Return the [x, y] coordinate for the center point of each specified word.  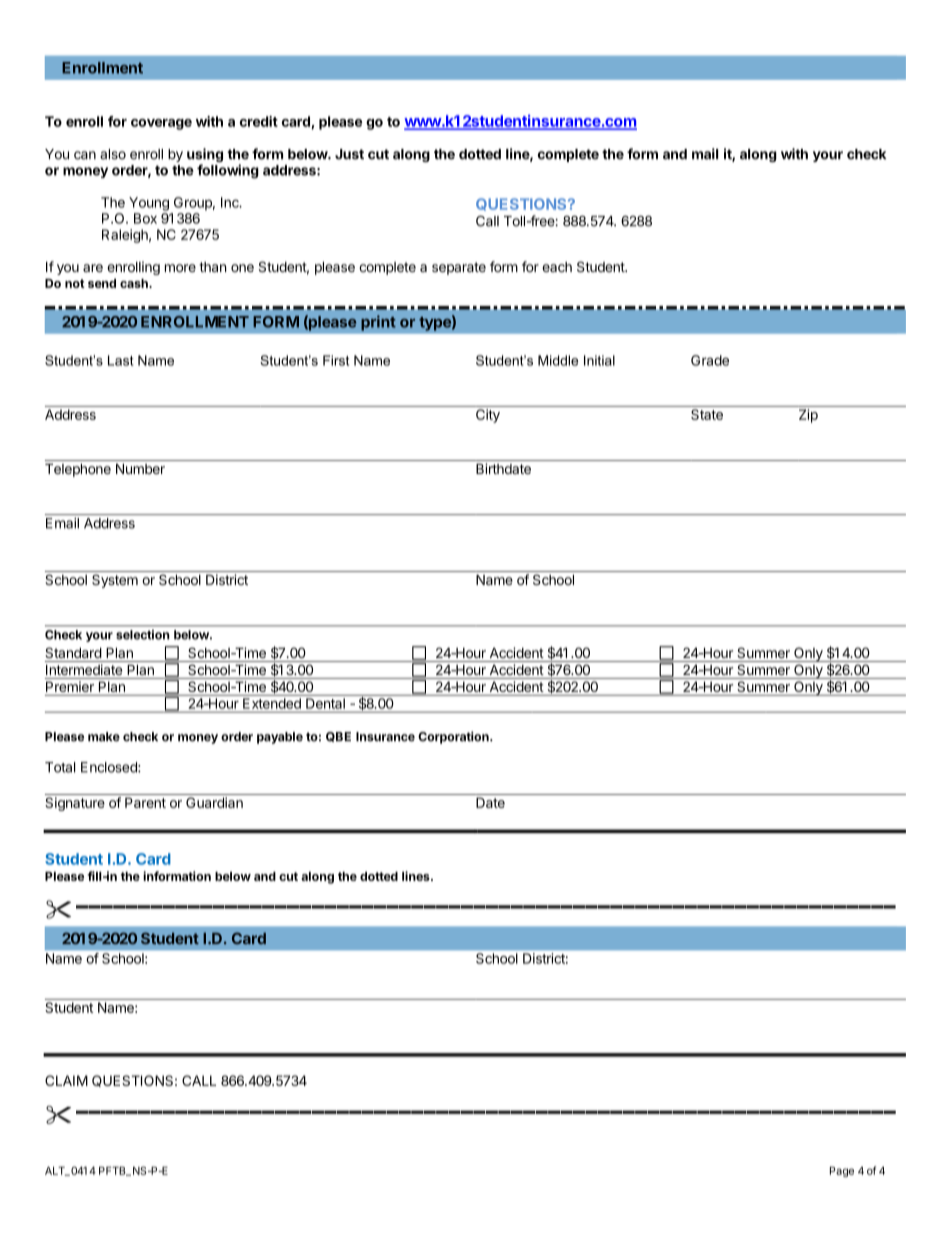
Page [842, 1171]
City [488, 416]
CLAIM [66, 1080]
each [557, 267]
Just [349, 154]
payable [280, 738]
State [707, 414]
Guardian [214, 802]
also [113, 154]
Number [140, 469]
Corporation [454, 737]
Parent [145, 802]
